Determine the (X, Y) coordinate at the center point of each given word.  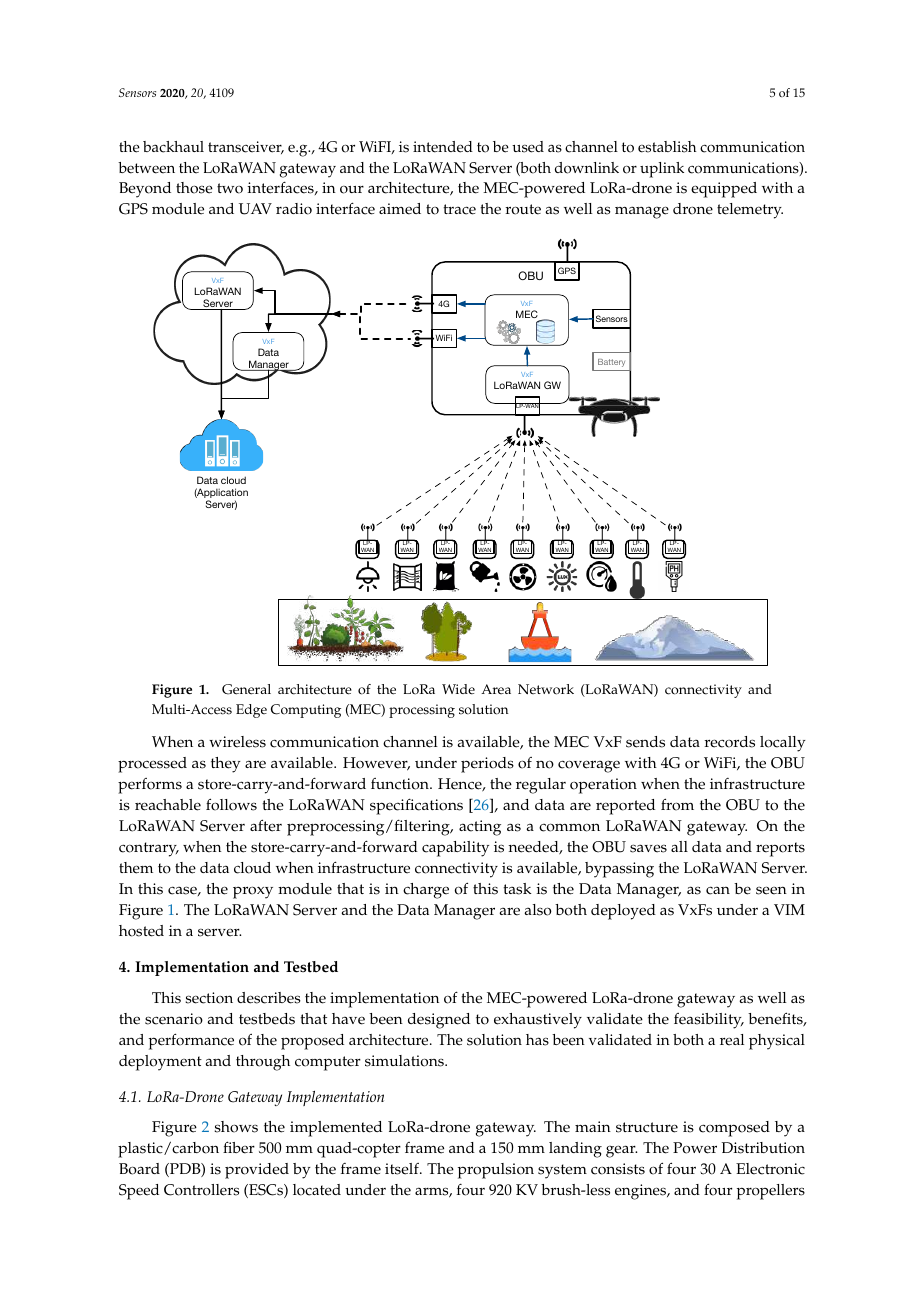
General (246, 689)
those (194, 188)
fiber (239, 1147)
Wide (458, 689)
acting (480, 828)
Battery (611, 363)
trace (459, 209)
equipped (724, 190)
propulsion (496, 1171)
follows (231, 804)
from (677, 804)
